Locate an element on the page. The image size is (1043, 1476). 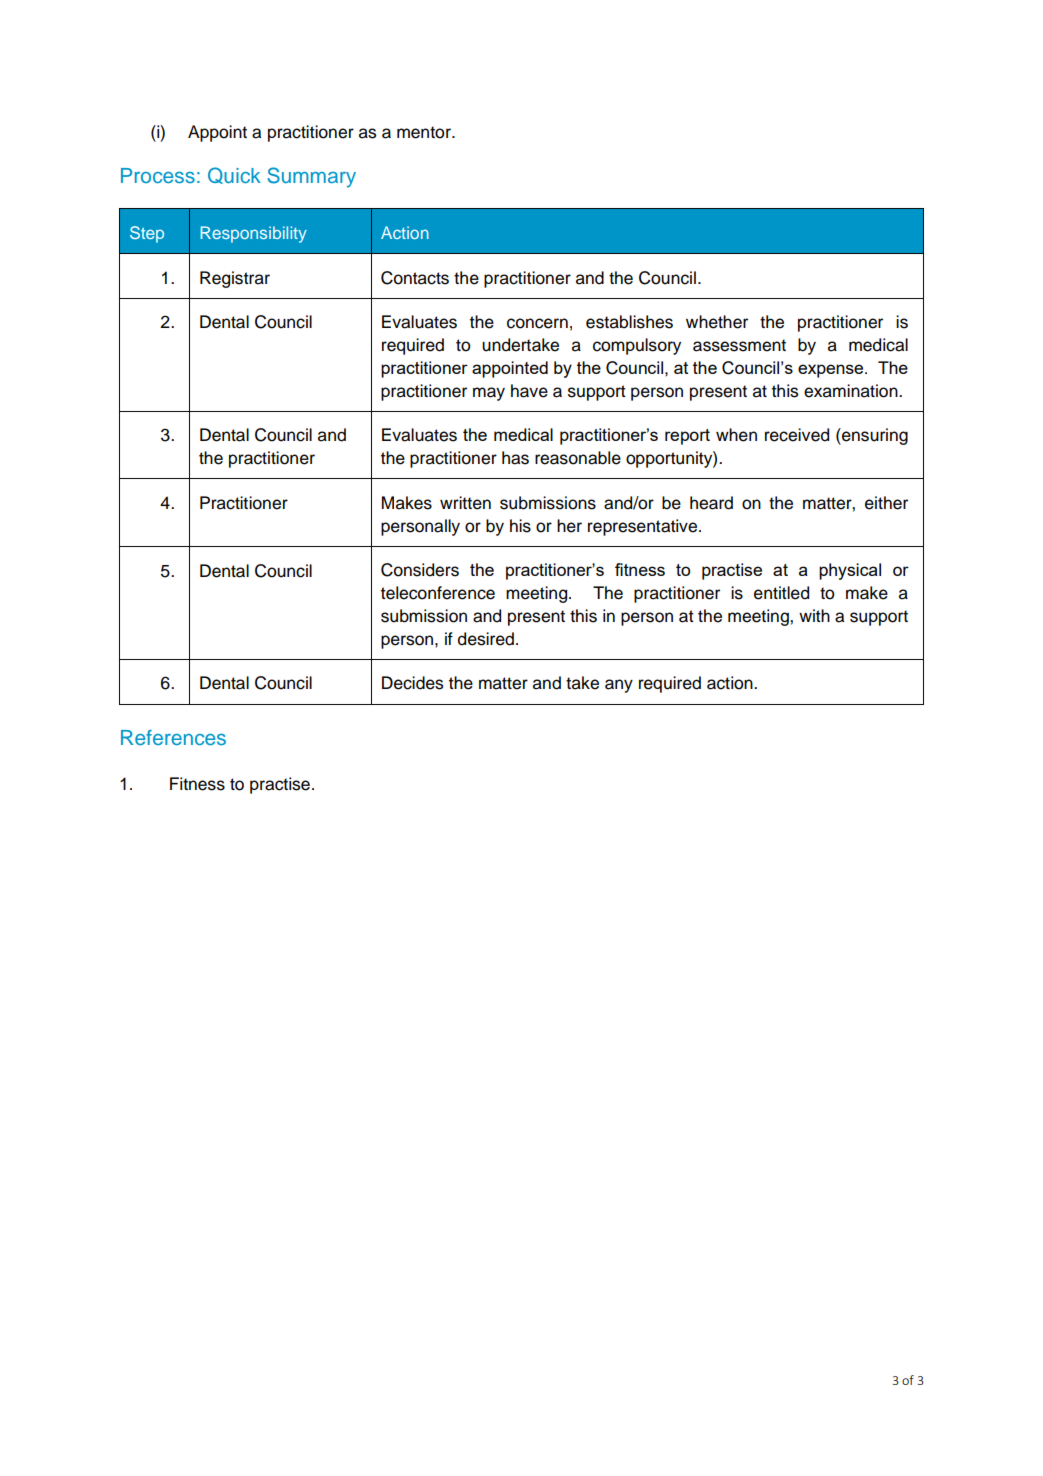
whether is located at coordinates (717, 322).
